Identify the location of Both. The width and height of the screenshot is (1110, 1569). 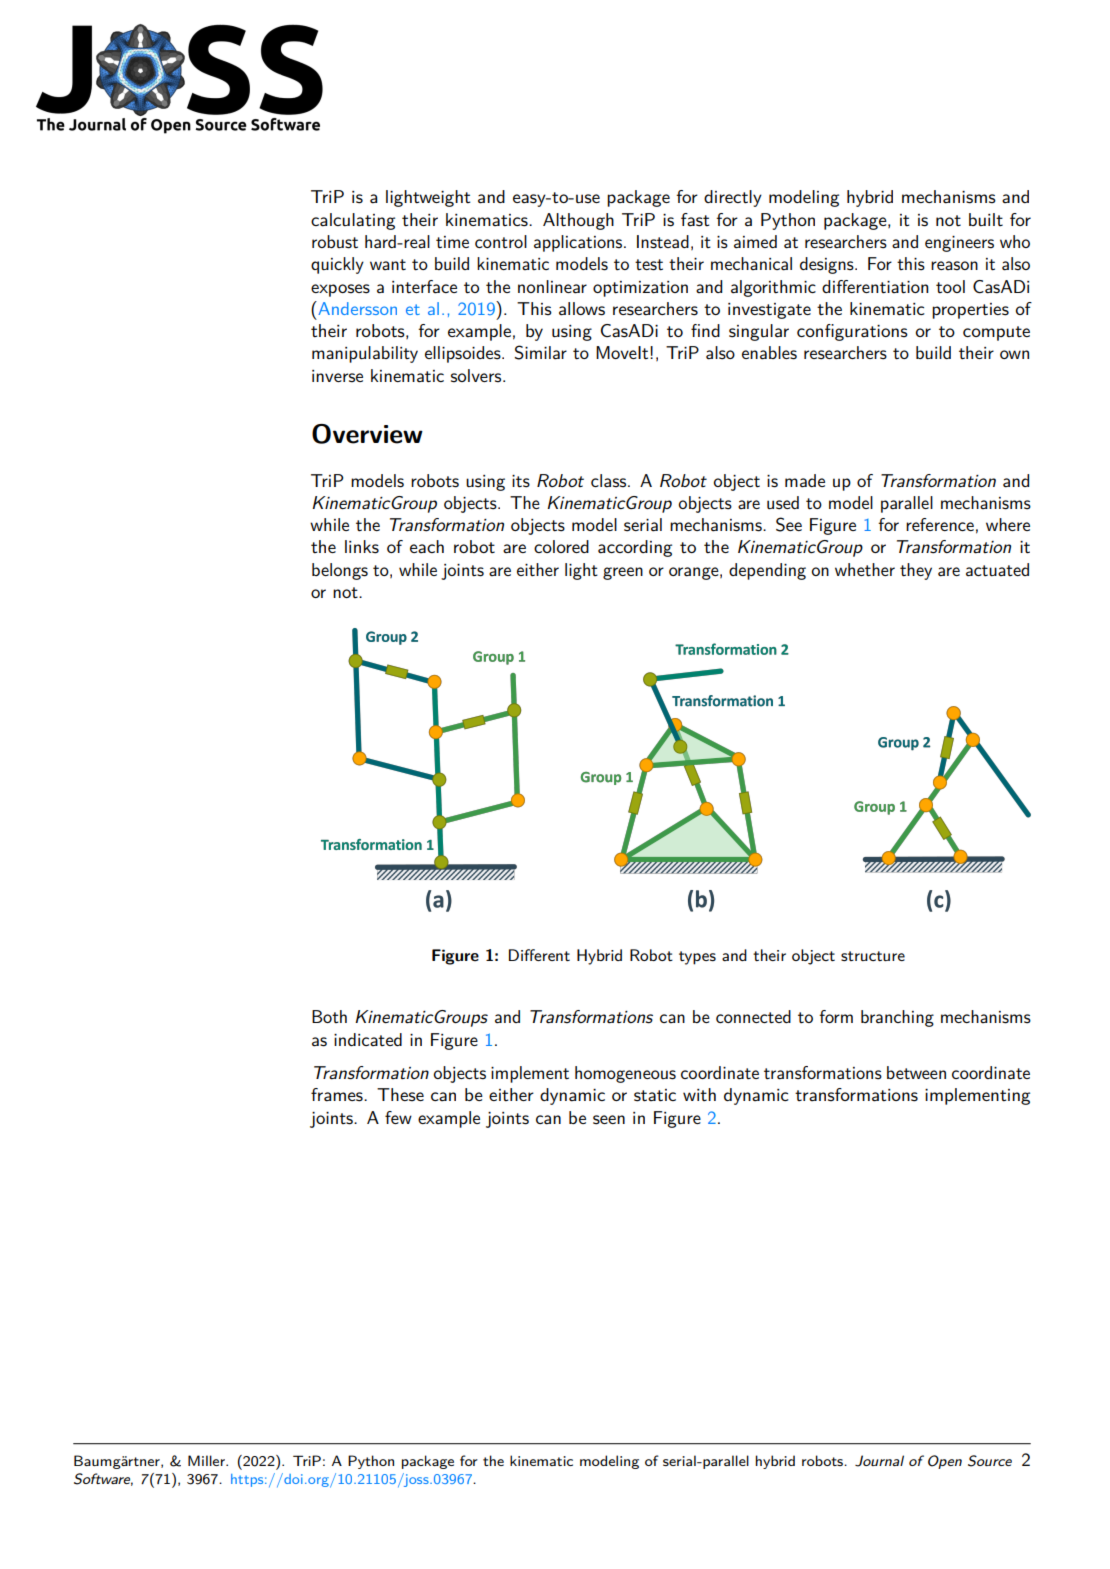
(329, 1016).
